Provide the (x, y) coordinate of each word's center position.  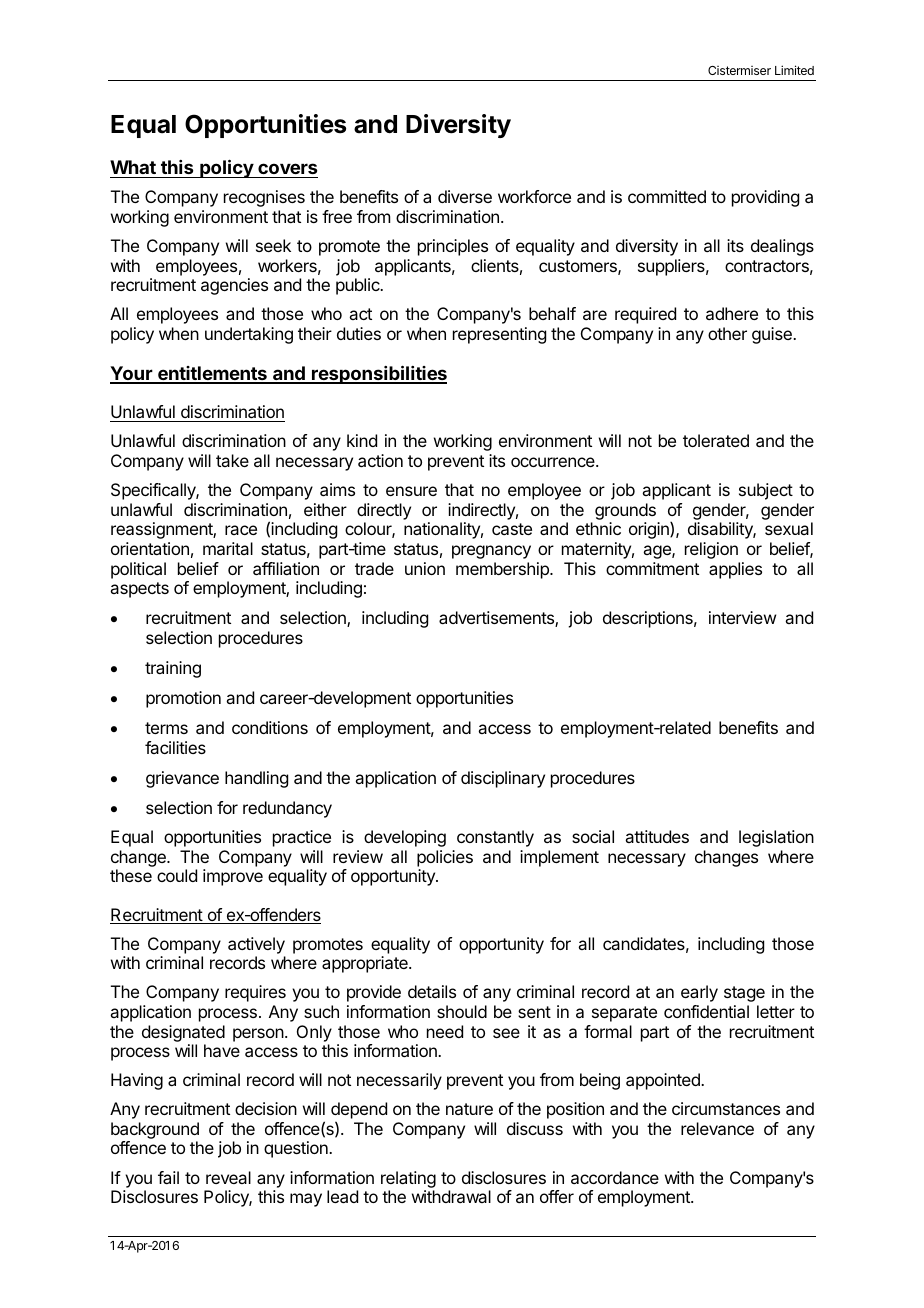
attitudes (657, 836)
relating (408, 1179)
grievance (182, 779)
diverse (465, 196)
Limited (794, 70)
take (232, 460)
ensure (411, 491)
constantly (495, 838)
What (133, 167)
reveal (228, 1177)
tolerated (716, 440)
